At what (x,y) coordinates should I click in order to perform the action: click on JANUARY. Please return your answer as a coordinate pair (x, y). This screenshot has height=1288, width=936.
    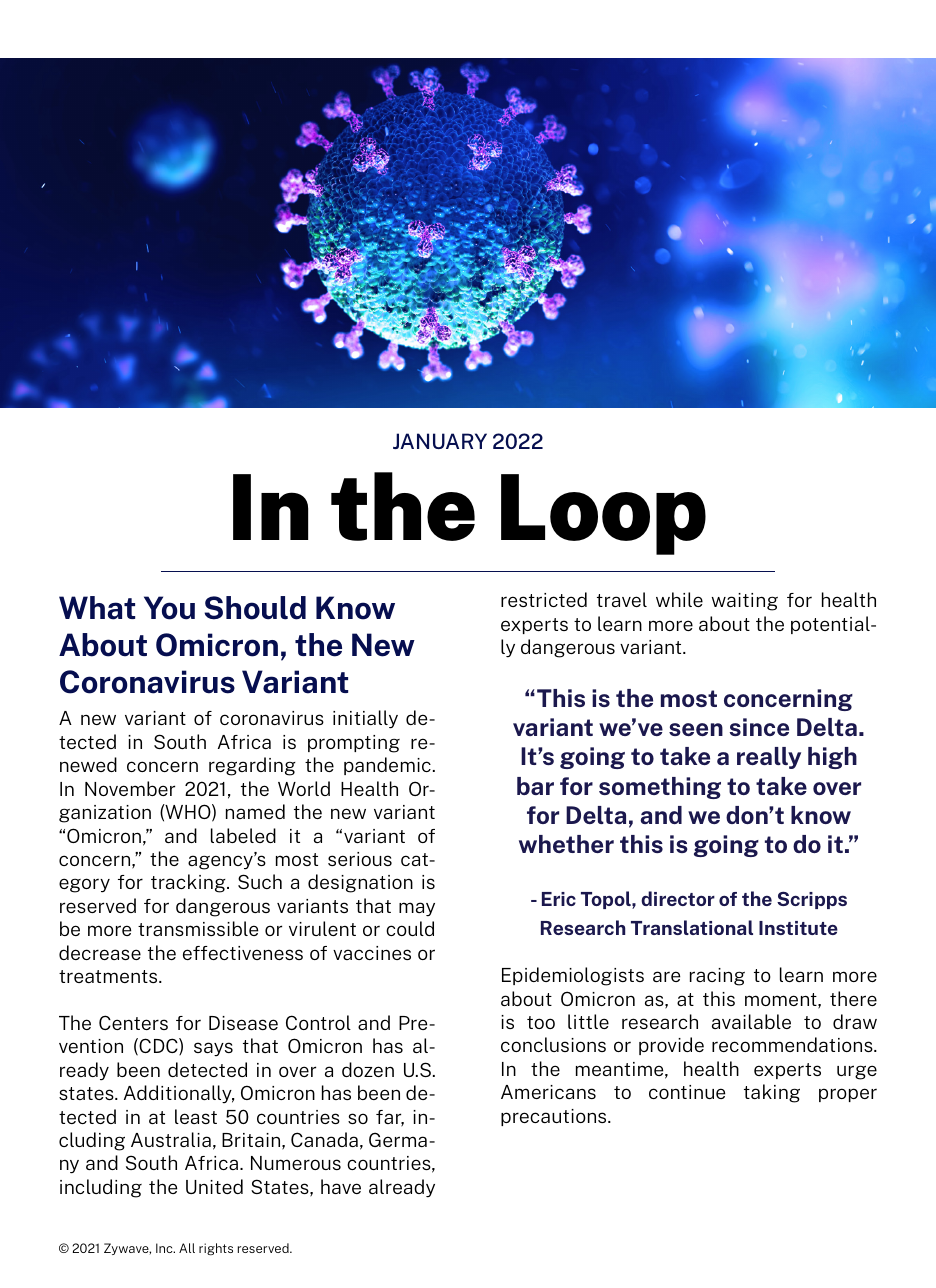
    Looking at the image, I should click on (440, 441).
